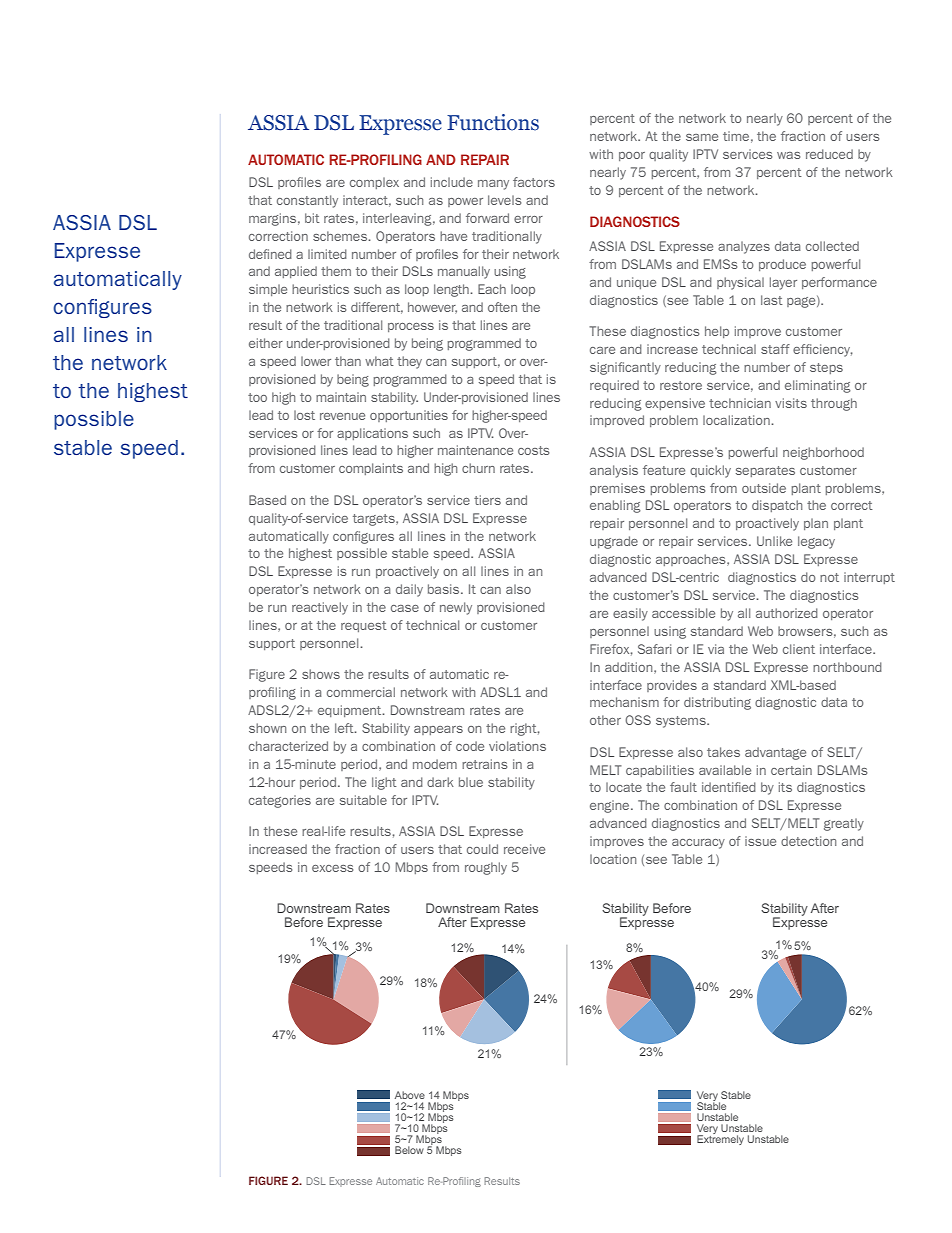 This document has height=1233, width=952. Describe the element at coordinates (410, 1095) in the document. I see `Above` at that location.
